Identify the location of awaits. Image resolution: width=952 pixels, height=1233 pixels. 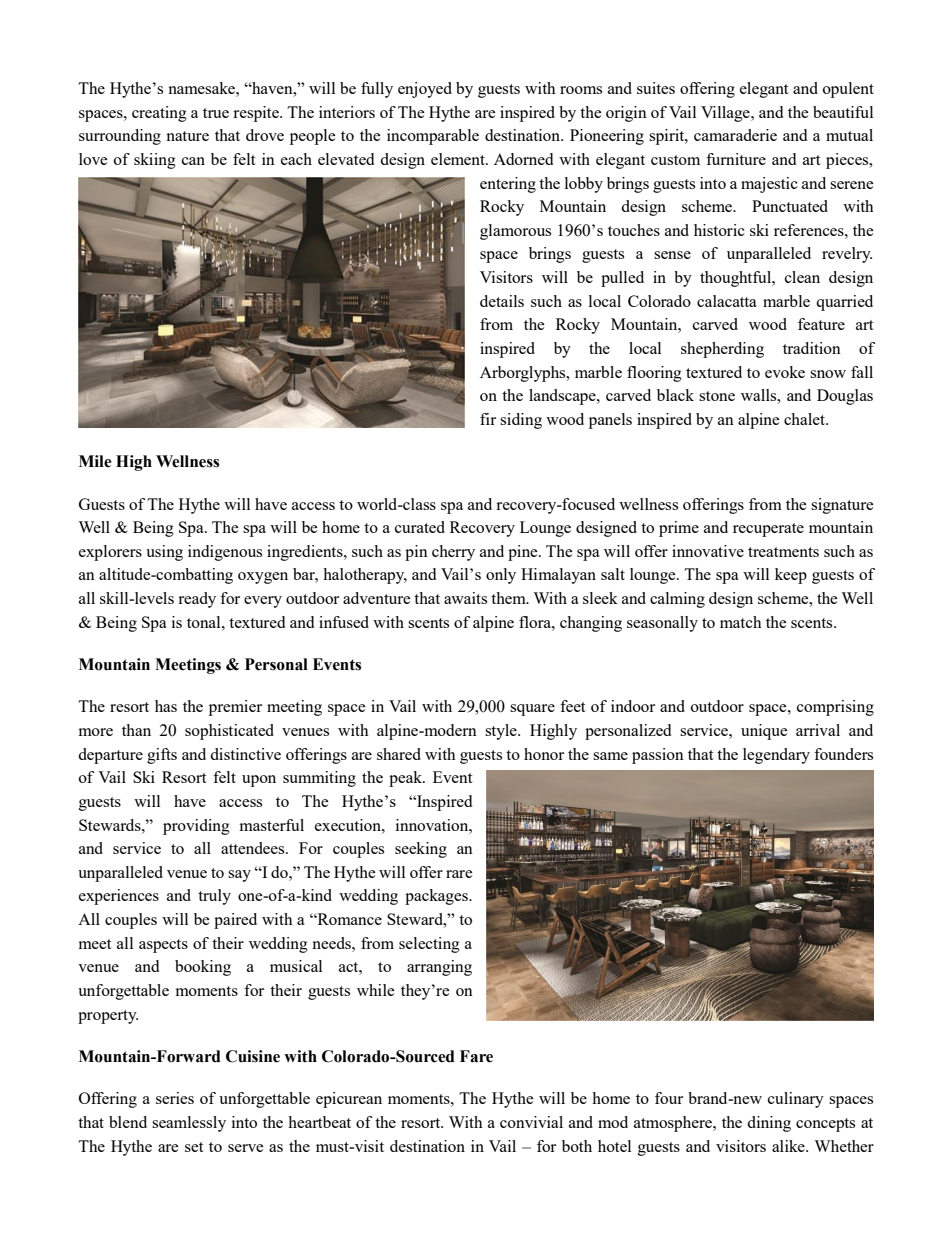
(465, 598).
